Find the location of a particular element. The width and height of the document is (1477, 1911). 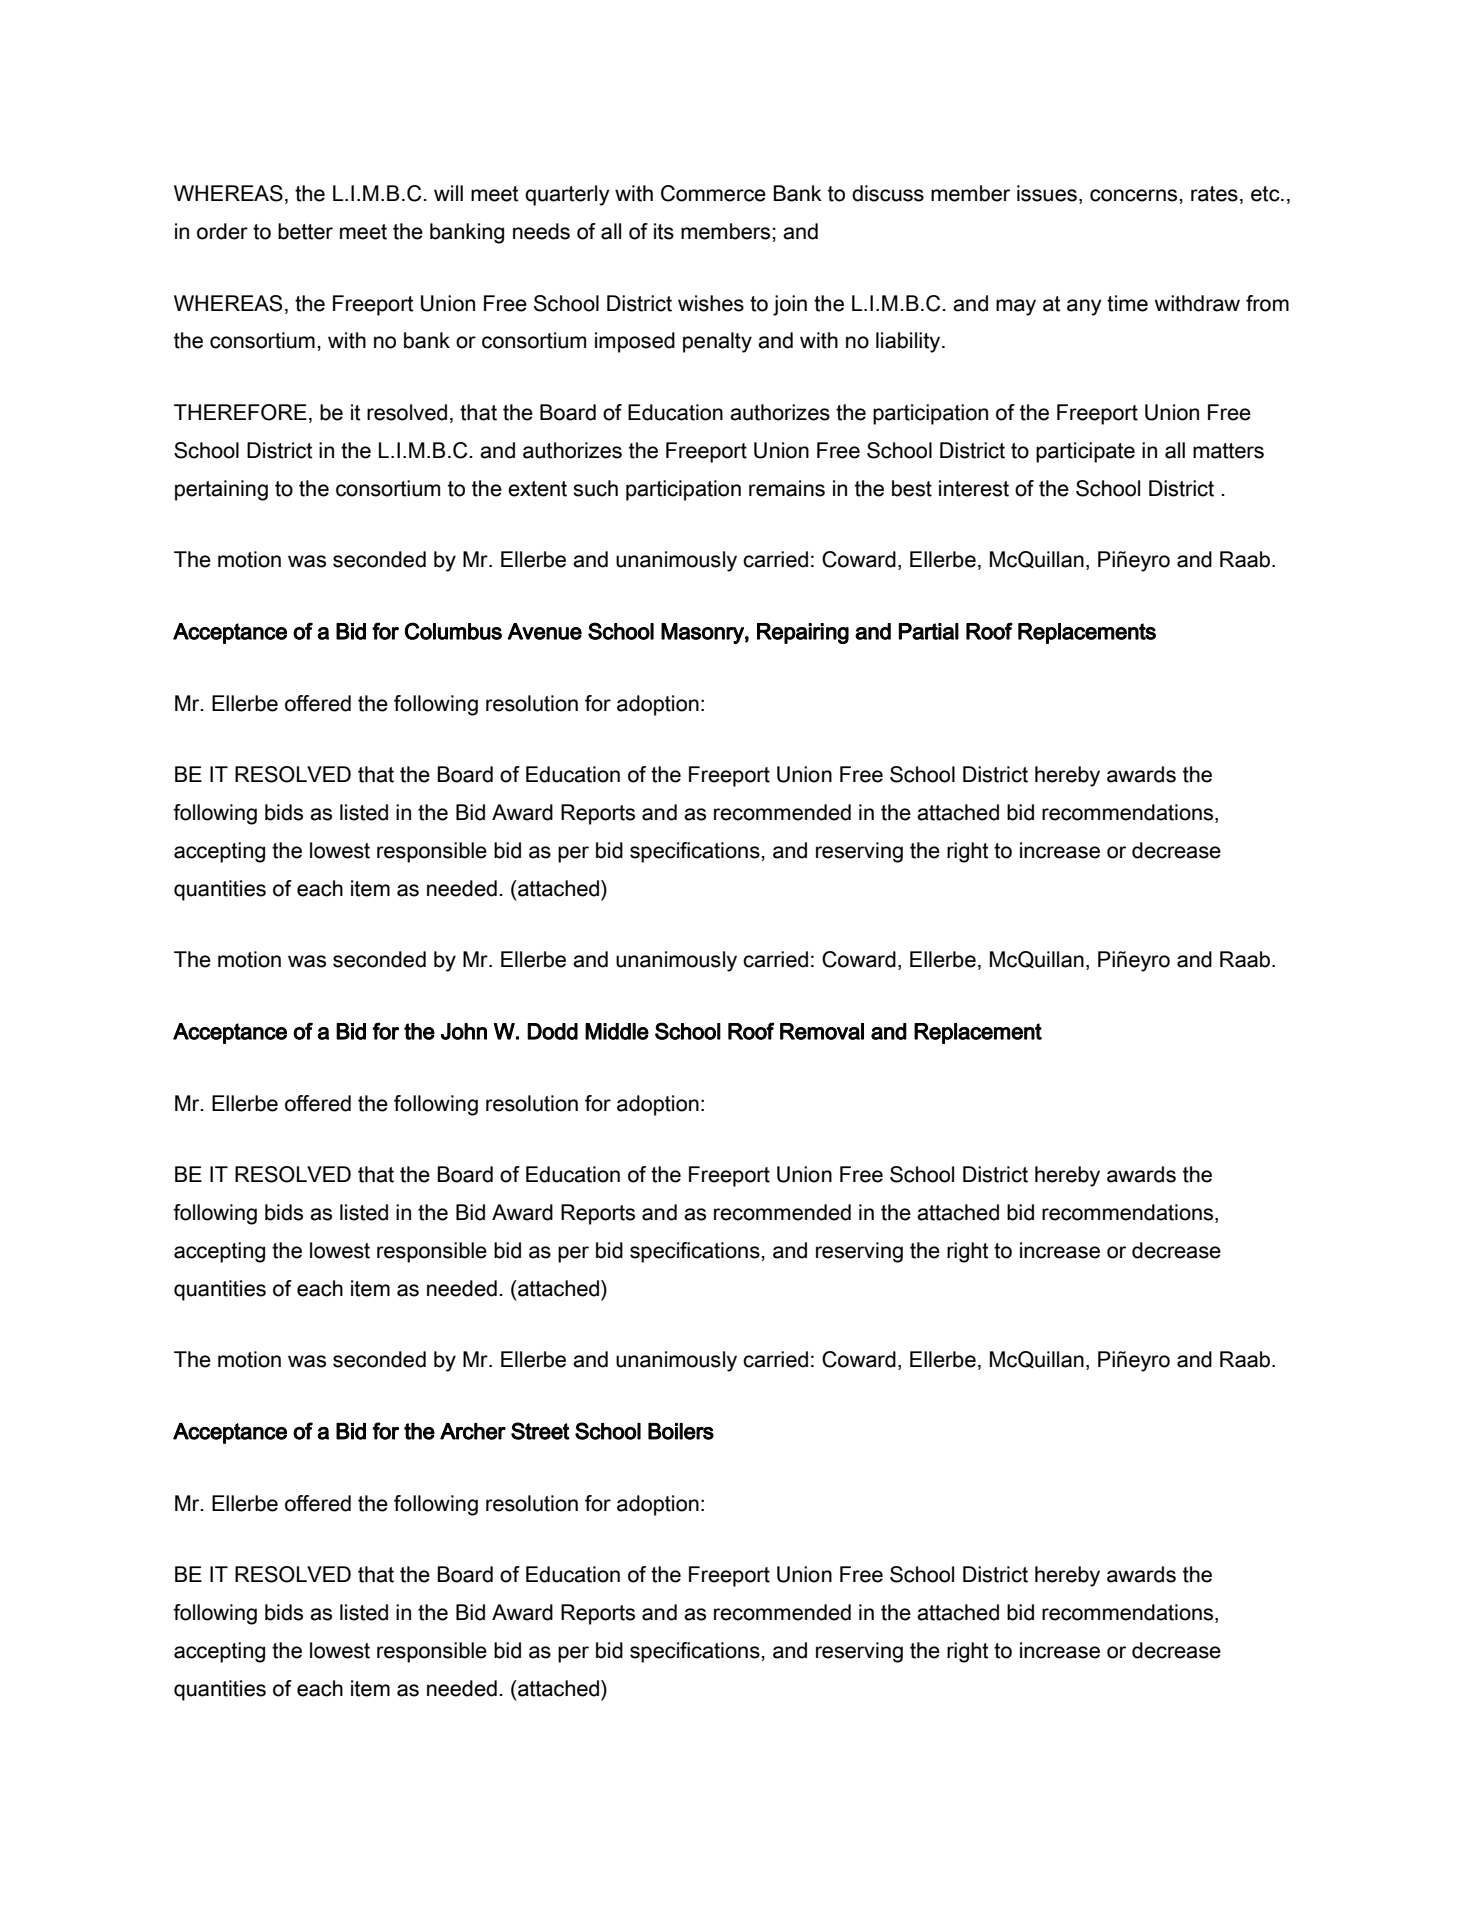

pertaining is located at coordinates (221, 490).
